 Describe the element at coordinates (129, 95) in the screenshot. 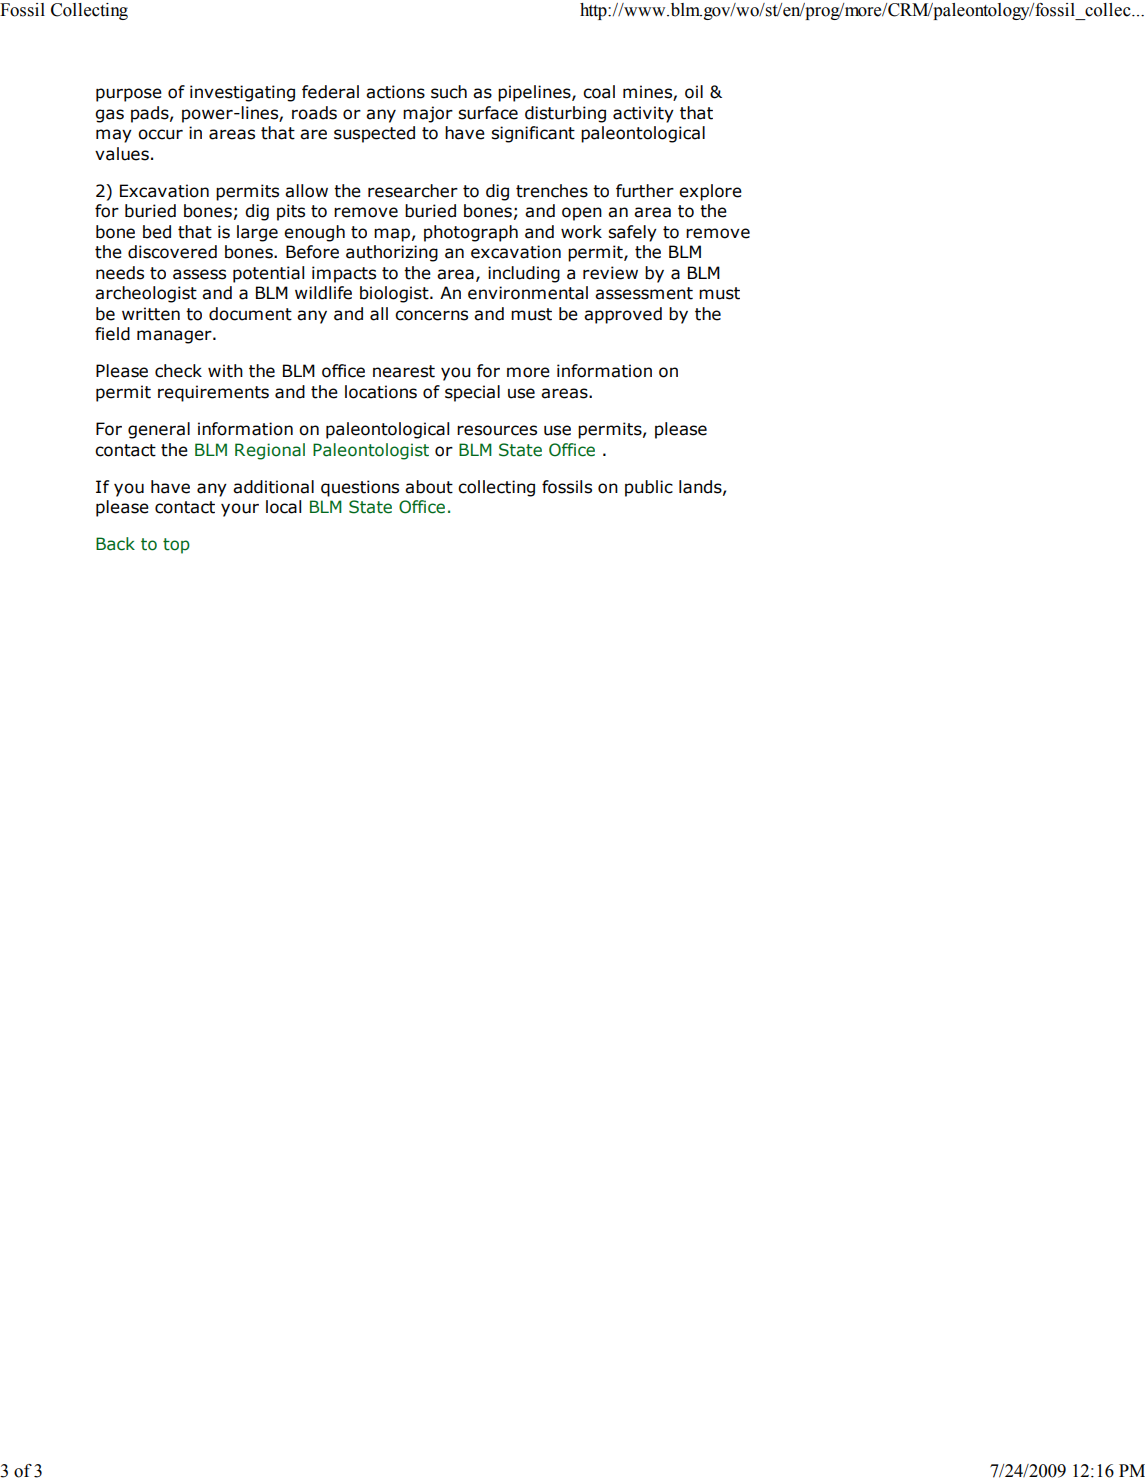

I see `purpose` at that location.
